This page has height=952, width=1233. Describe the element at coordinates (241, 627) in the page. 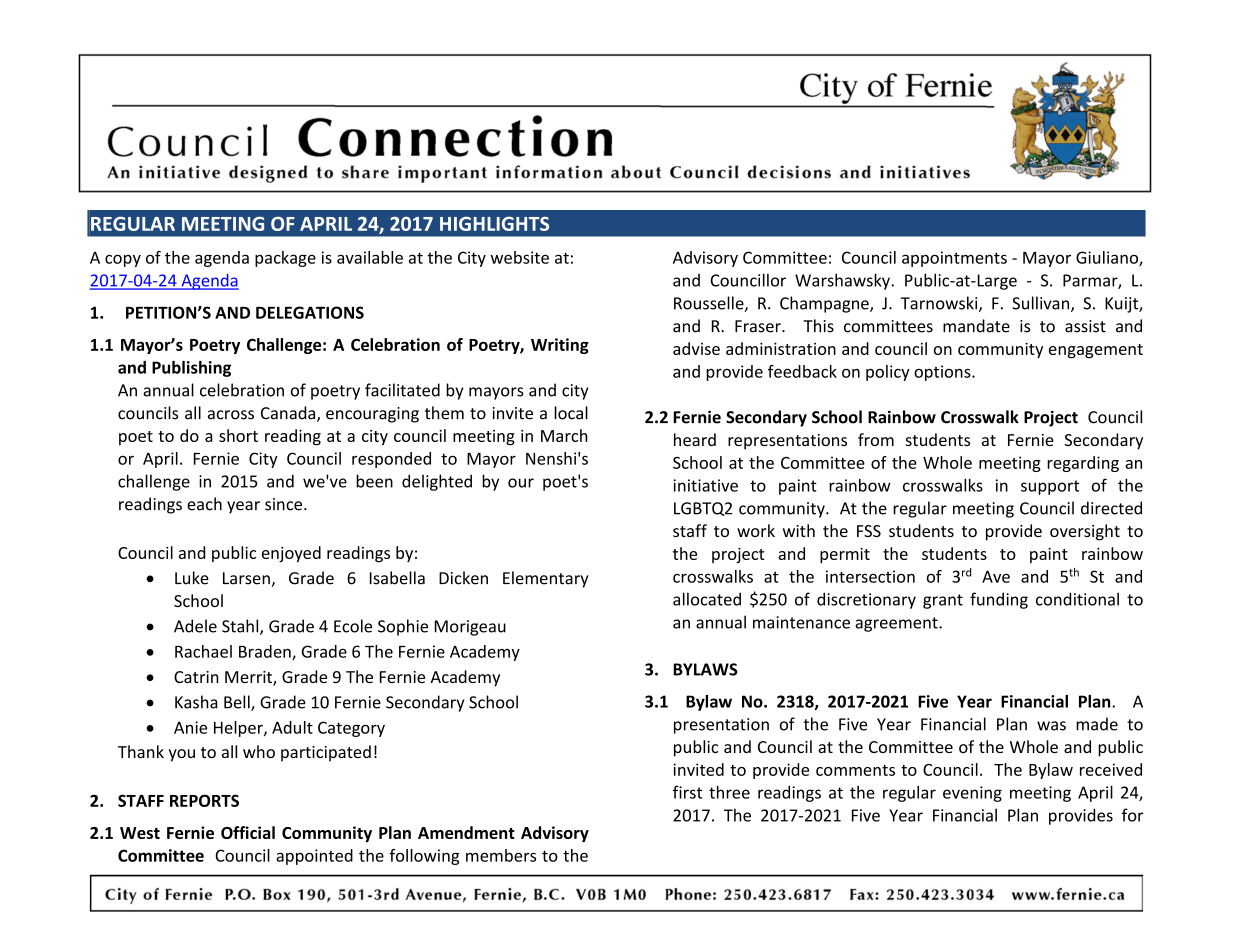

I see `Stahl` at that location.
